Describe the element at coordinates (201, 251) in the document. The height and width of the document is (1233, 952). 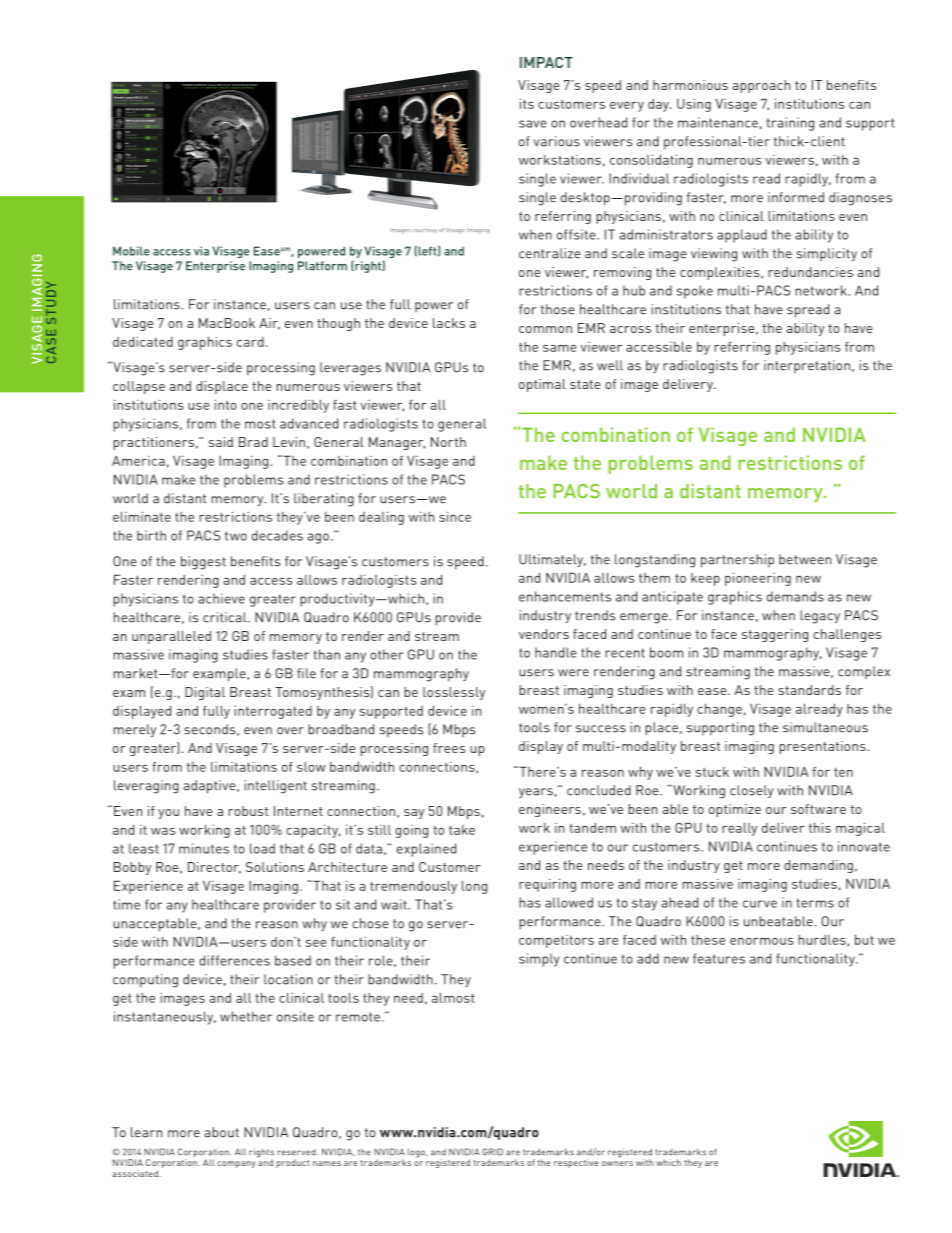
I see `via` at that location.
